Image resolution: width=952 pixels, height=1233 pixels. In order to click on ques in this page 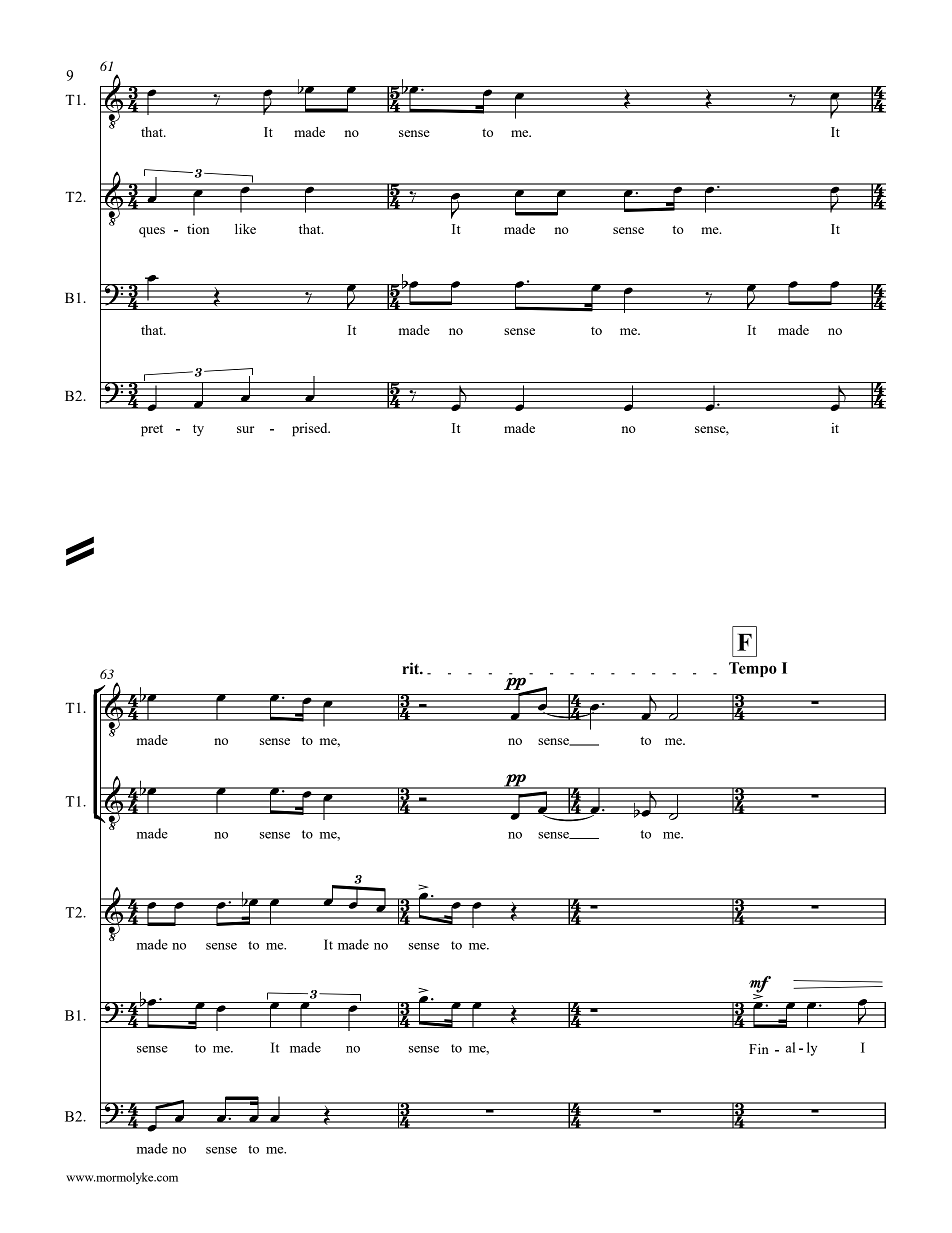, I will do `click(152, 232)`.
